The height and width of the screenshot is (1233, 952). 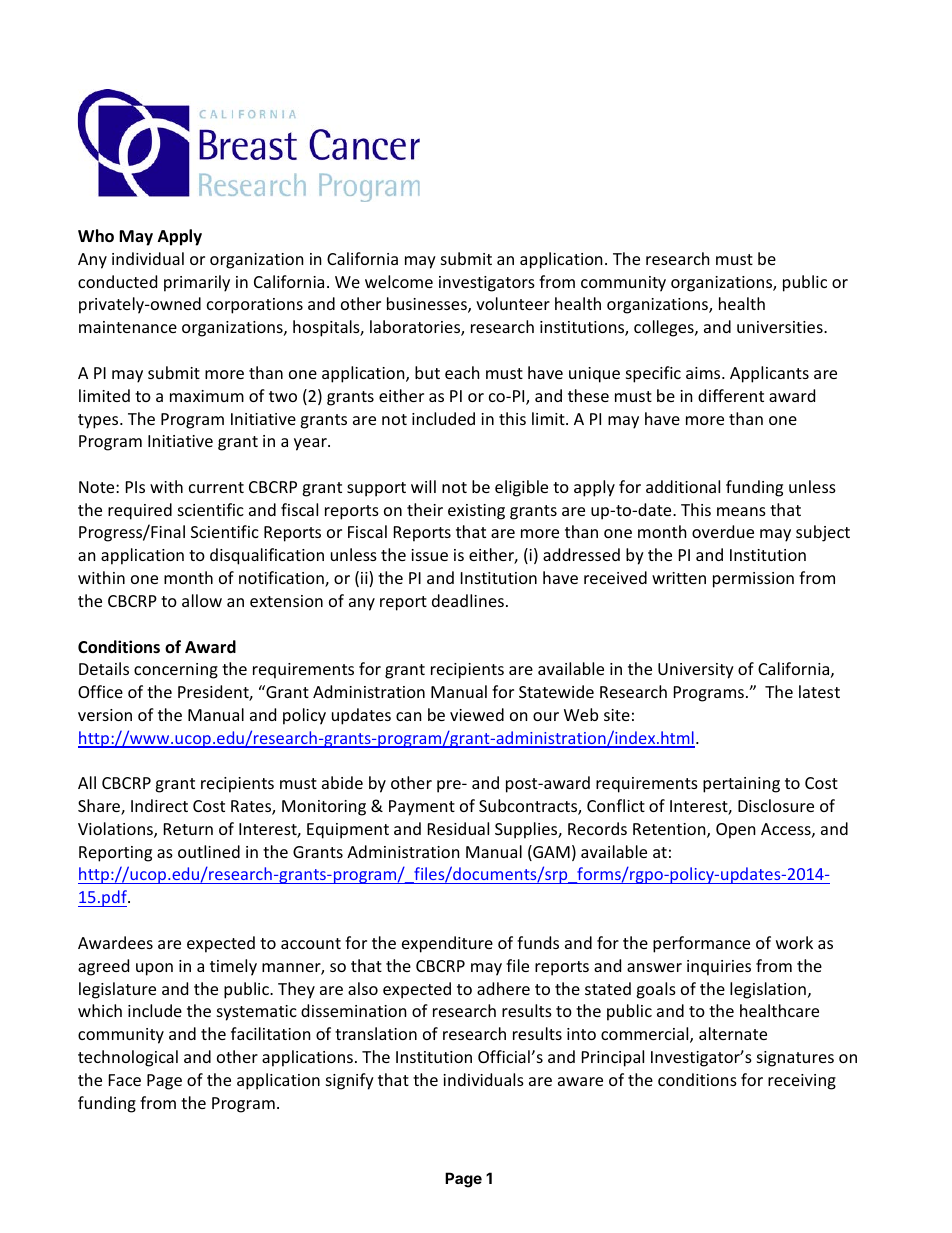 I want to click on will, so click(x=423, y=486).
